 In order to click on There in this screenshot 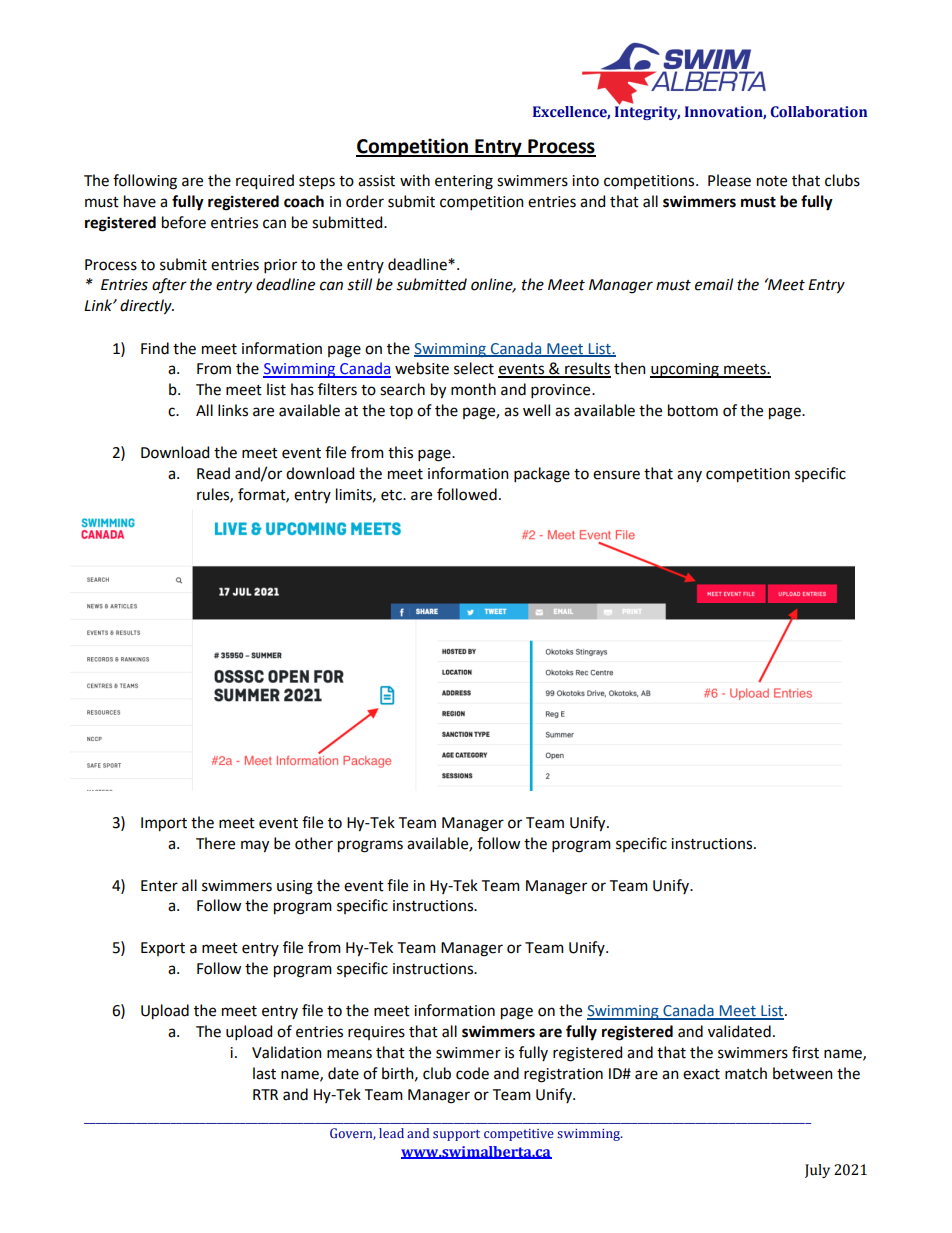, I will do `click(215, 843)`.
